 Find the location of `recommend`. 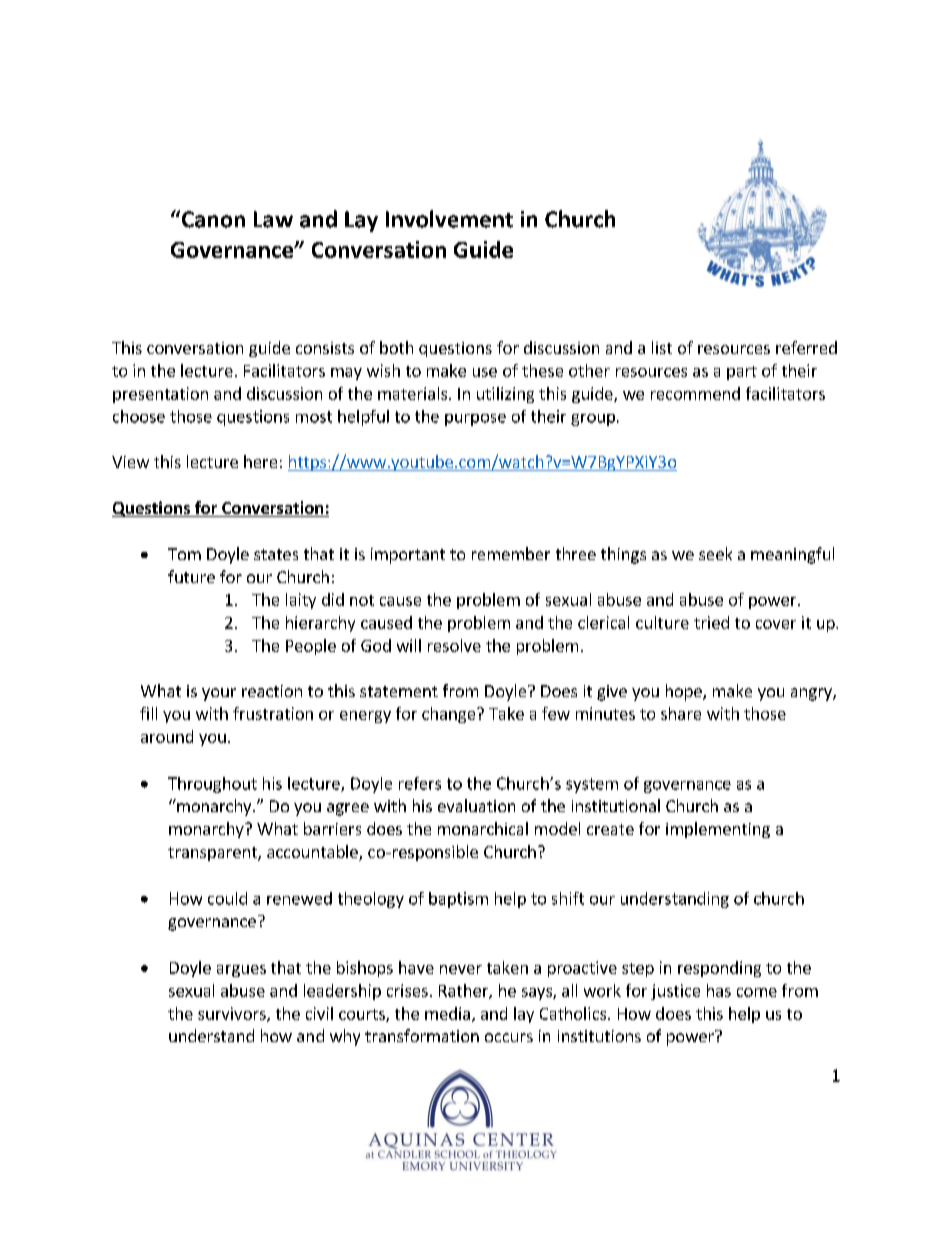

recommend is located at coordinates (695, 393).
